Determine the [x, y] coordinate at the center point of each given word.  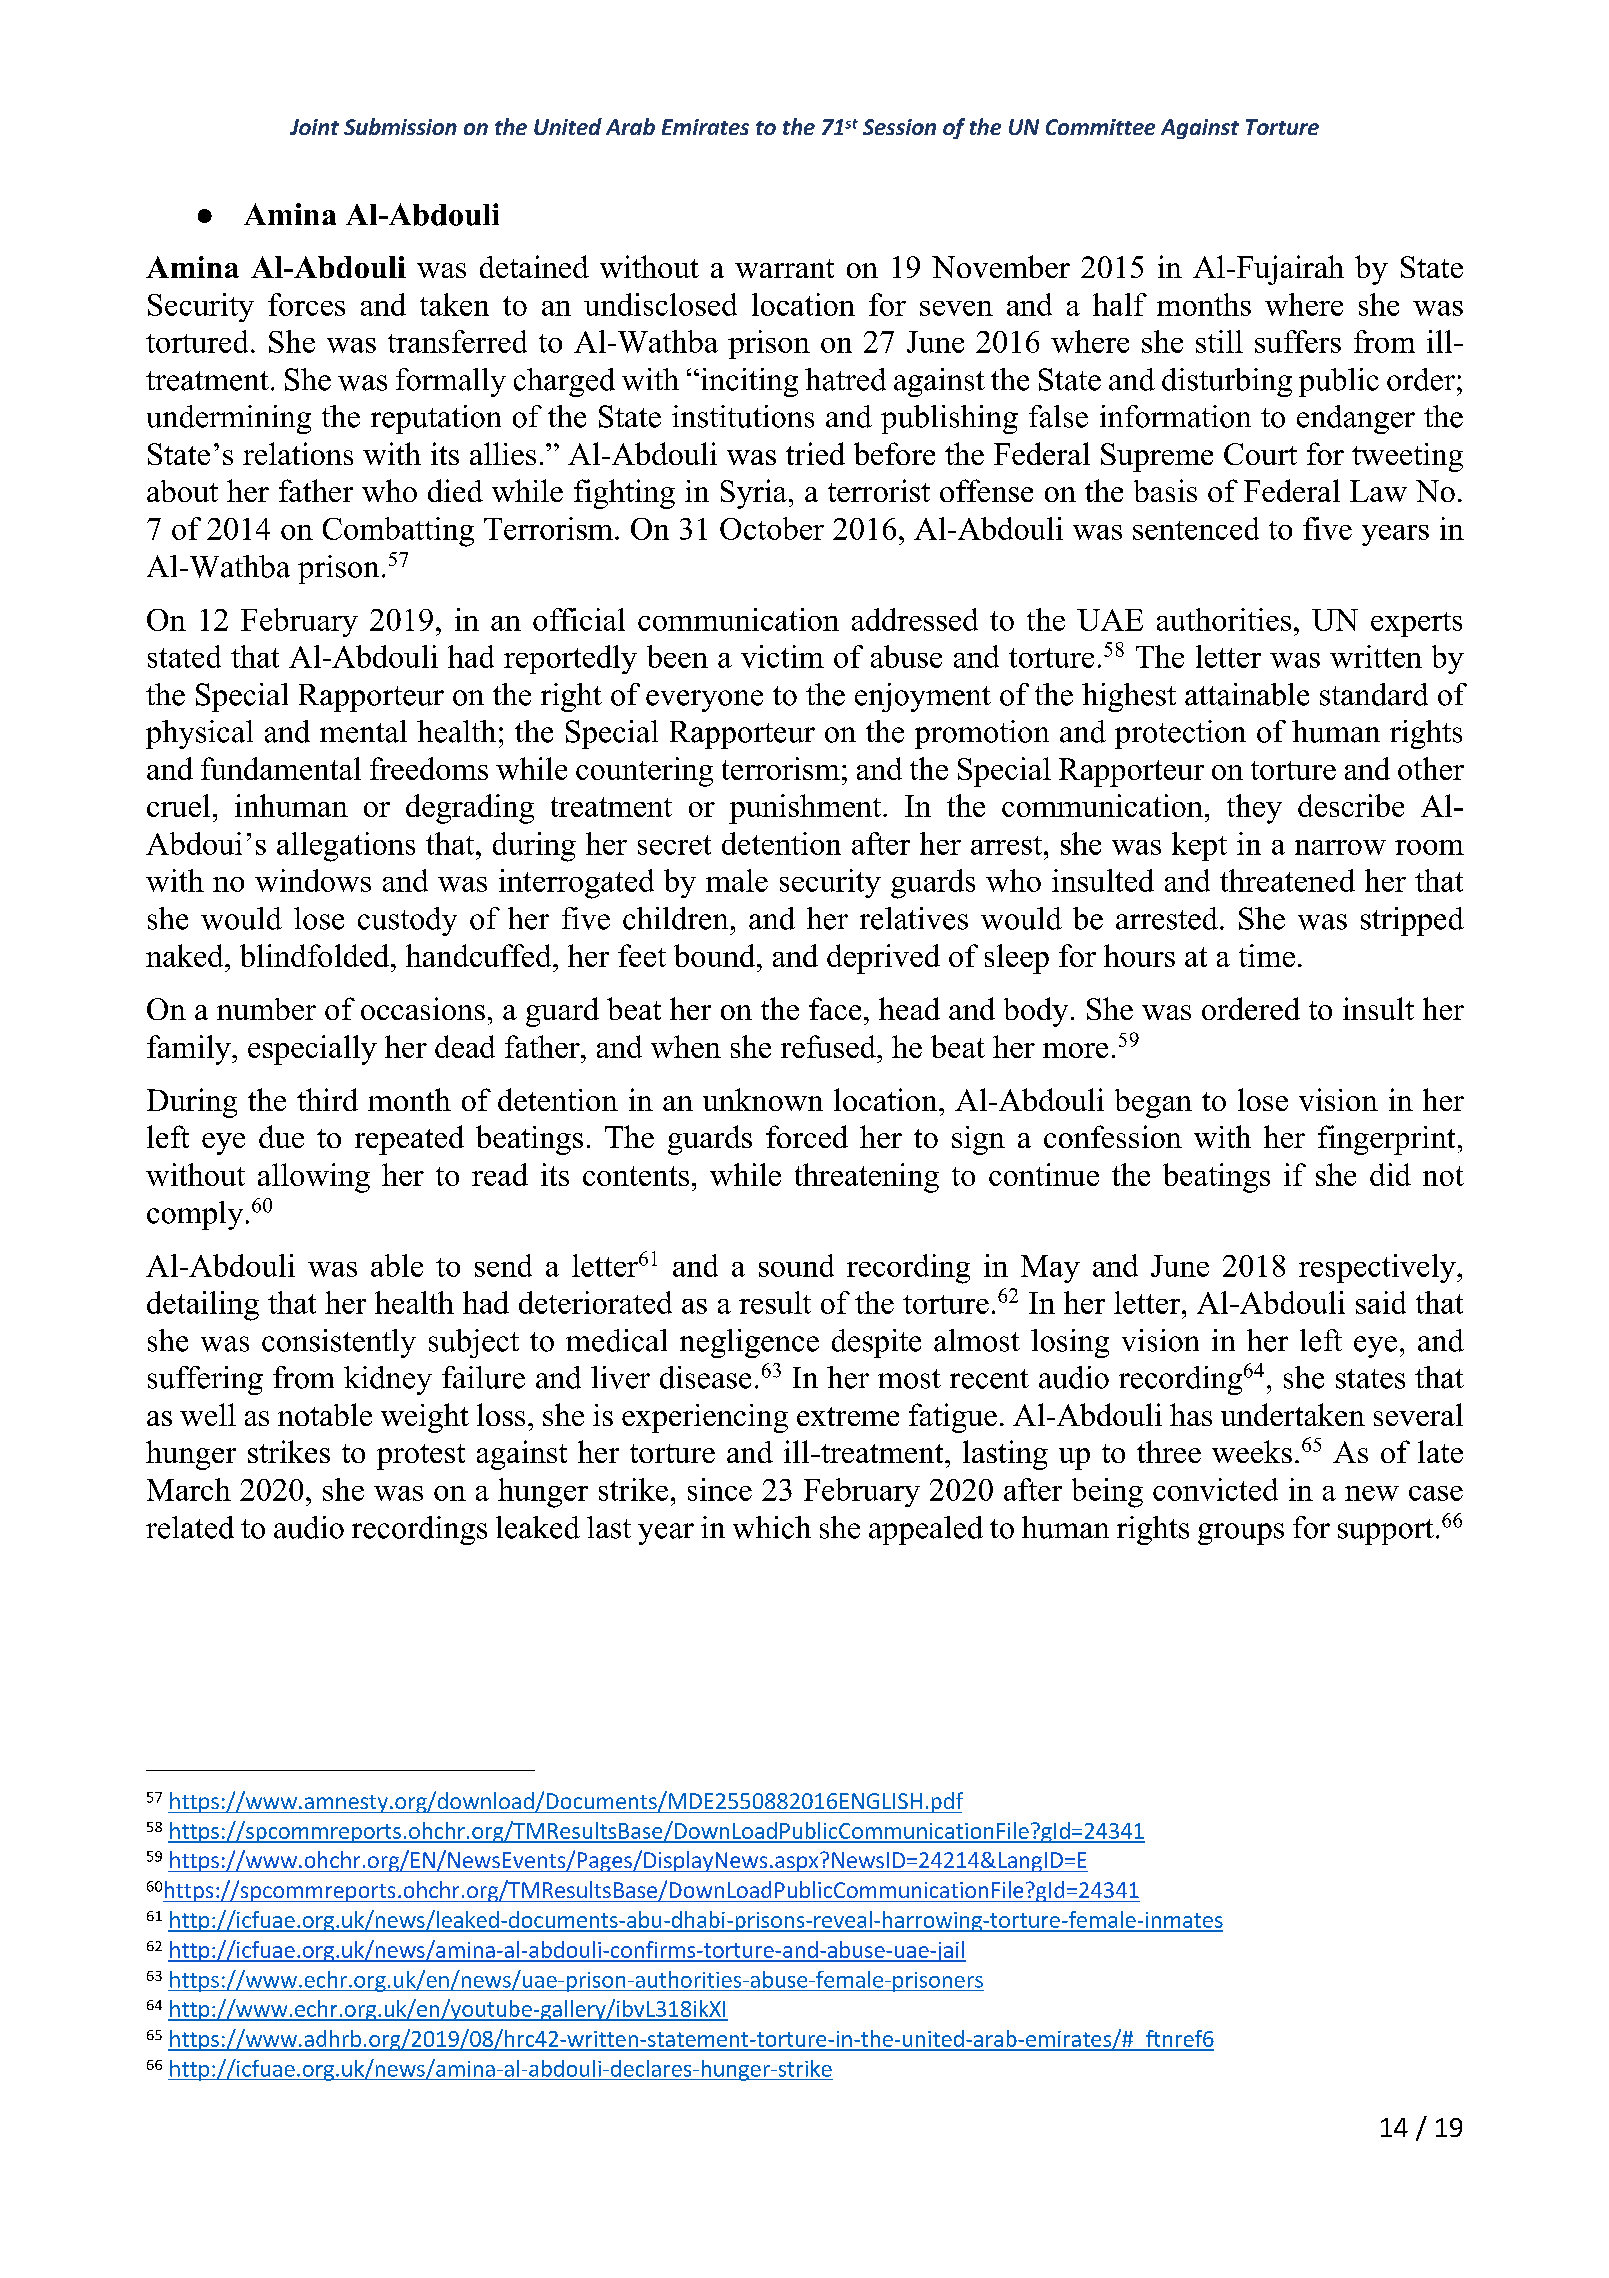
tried [815, 453]
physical [199, 734]
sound [796, 1265]
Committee [1100, 127]
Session [899, 127]
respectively [1378, 1268]
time [1267, 955]
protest [421, 1457]
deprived [883, 959]
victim [782, 656]
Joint [314, 127]
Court [1260, 454]
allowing [314, 1178]
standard [1374, 694]
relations [298, 453]
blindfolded [316, 955]
